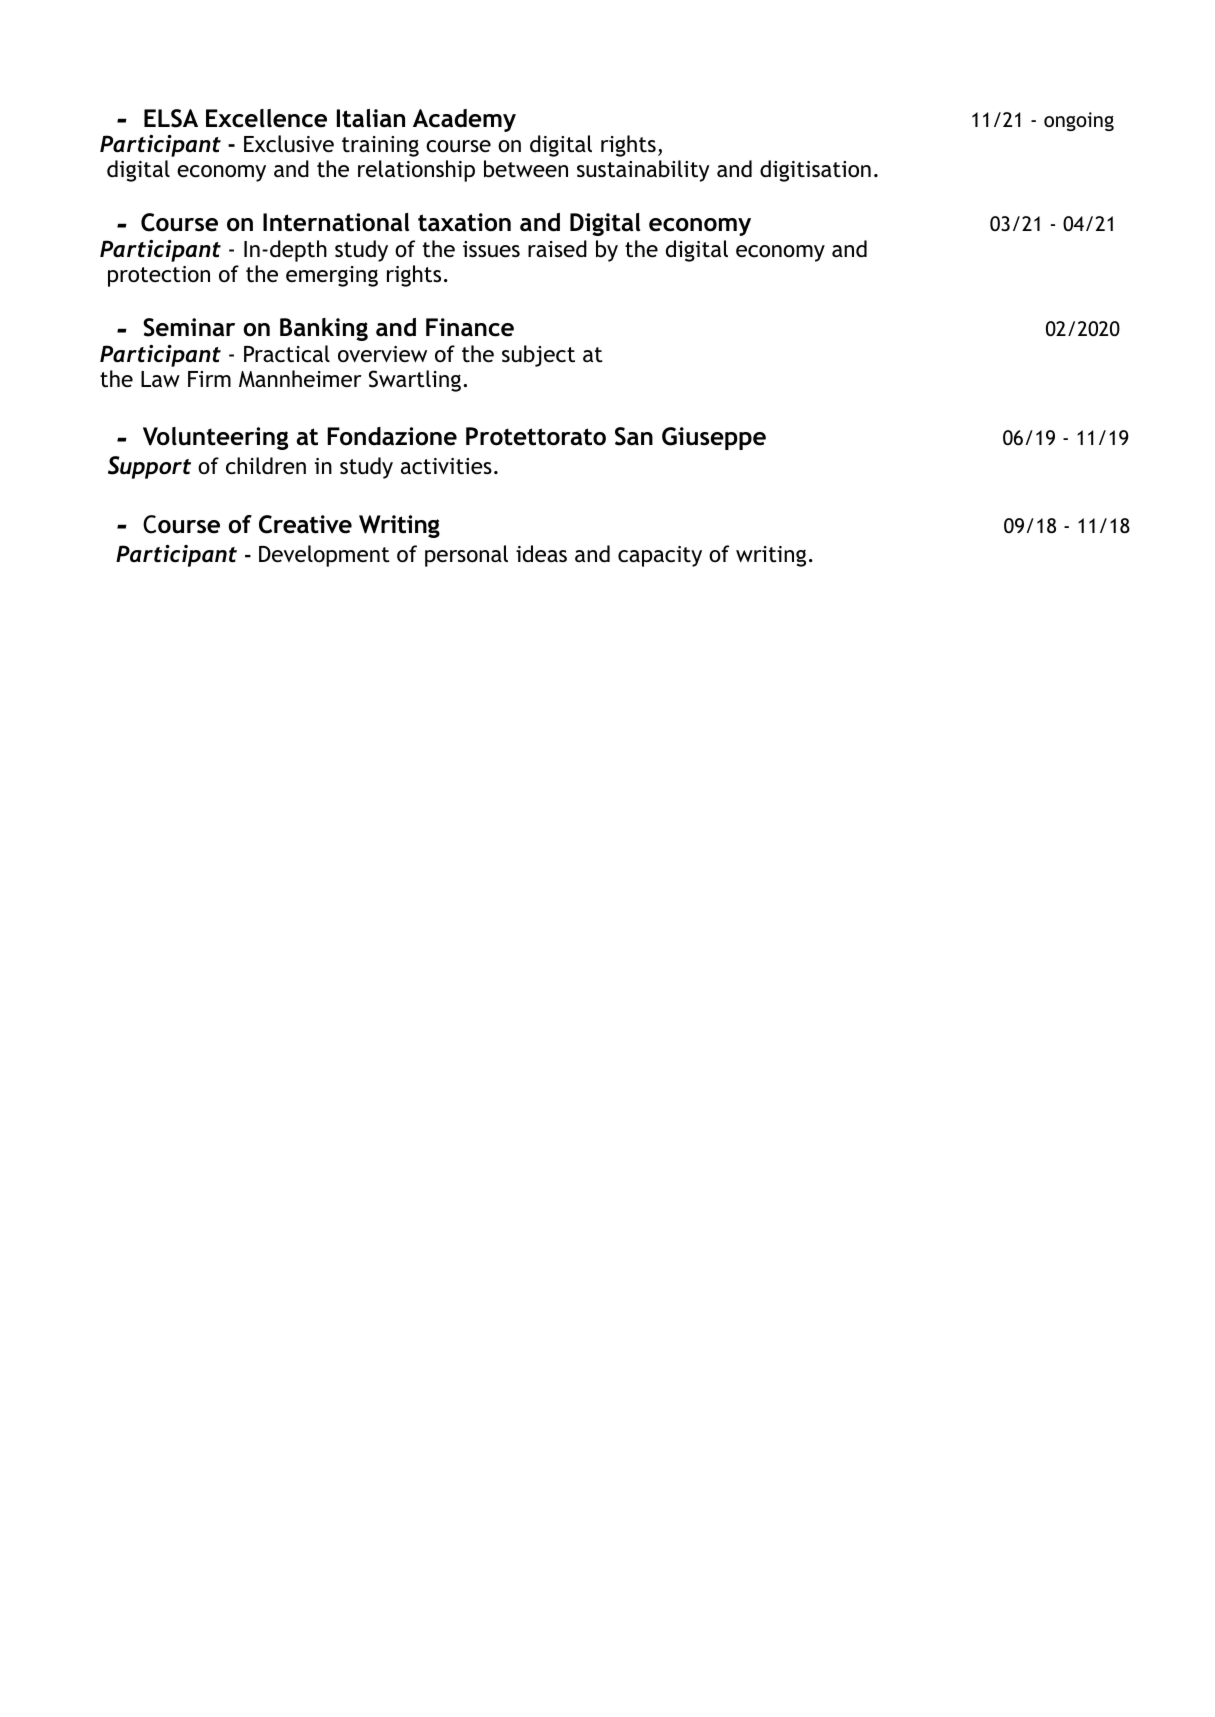  What do you see at coordinates (660, 556) in the screenshot?
I see `capacity` at bounding box center [660, 556].
